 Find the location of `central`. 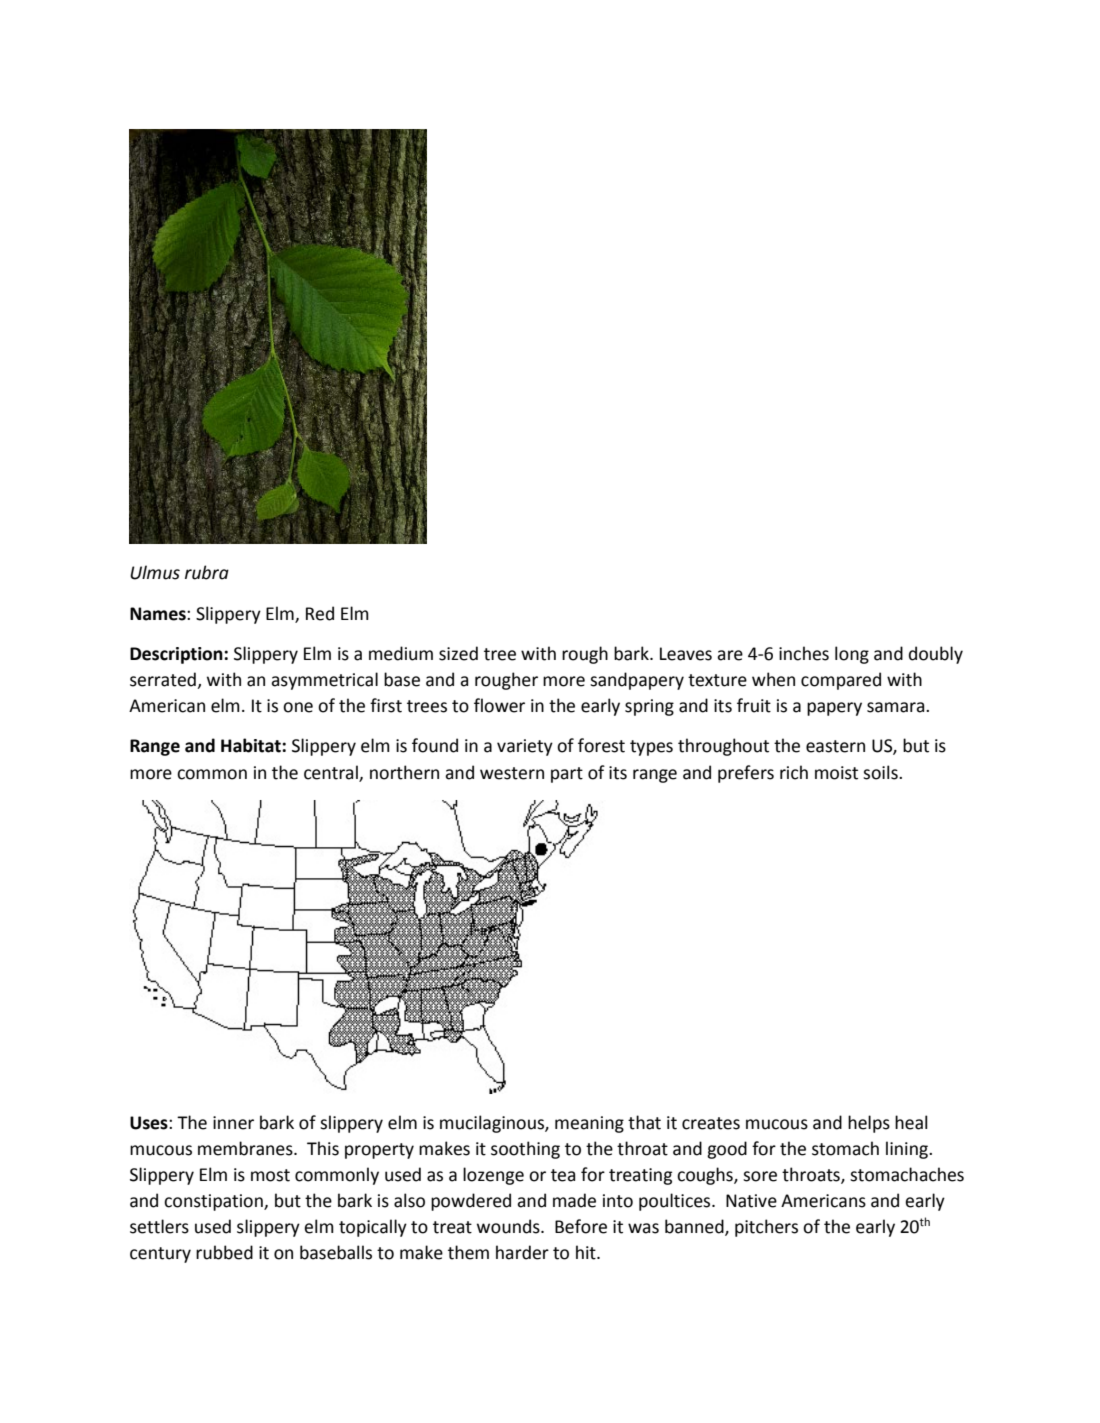

central is located at coordinates (332, 773).
